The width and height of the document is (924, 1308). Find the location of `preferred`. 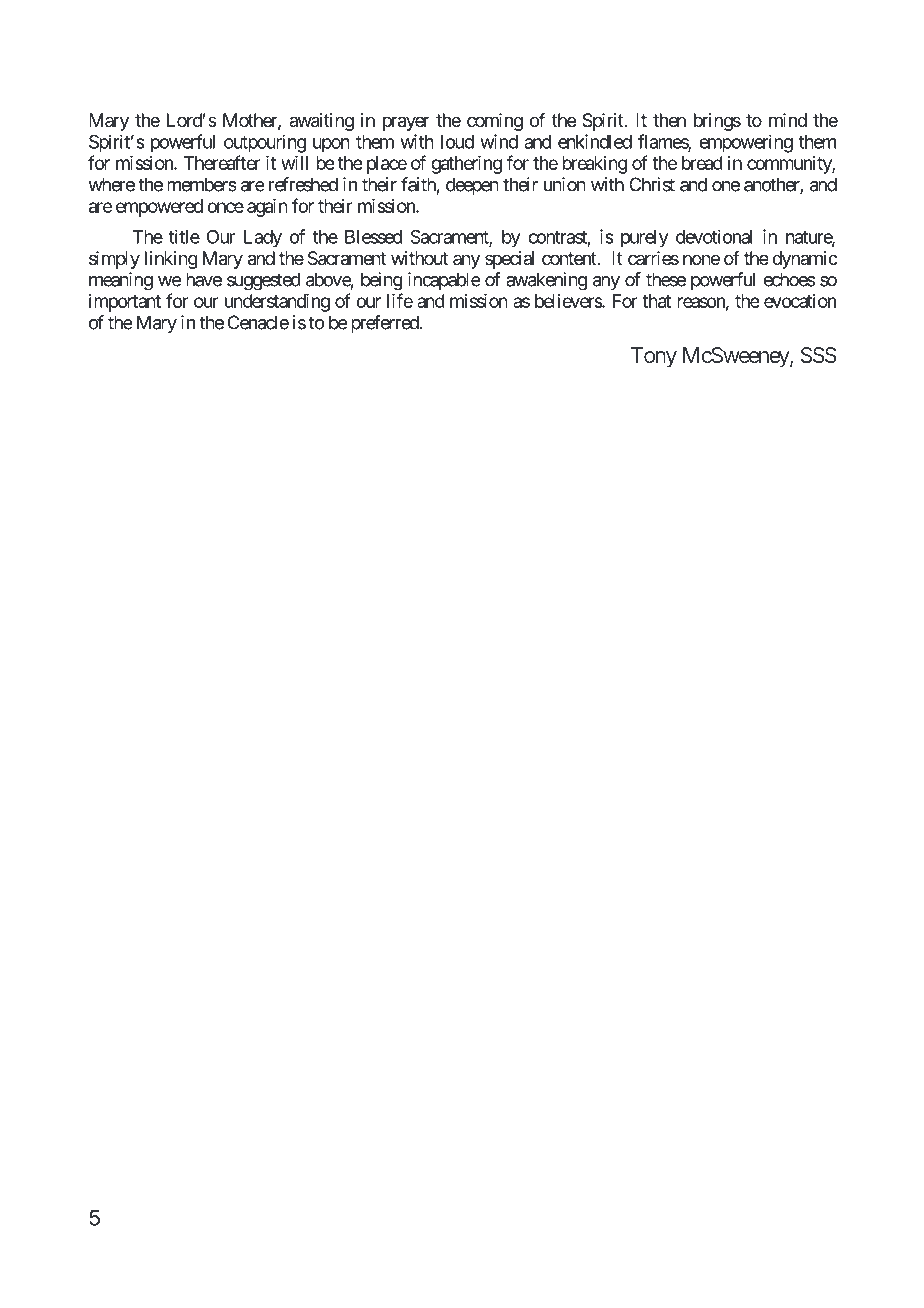

preferred is located at coordinates (385, 324).
